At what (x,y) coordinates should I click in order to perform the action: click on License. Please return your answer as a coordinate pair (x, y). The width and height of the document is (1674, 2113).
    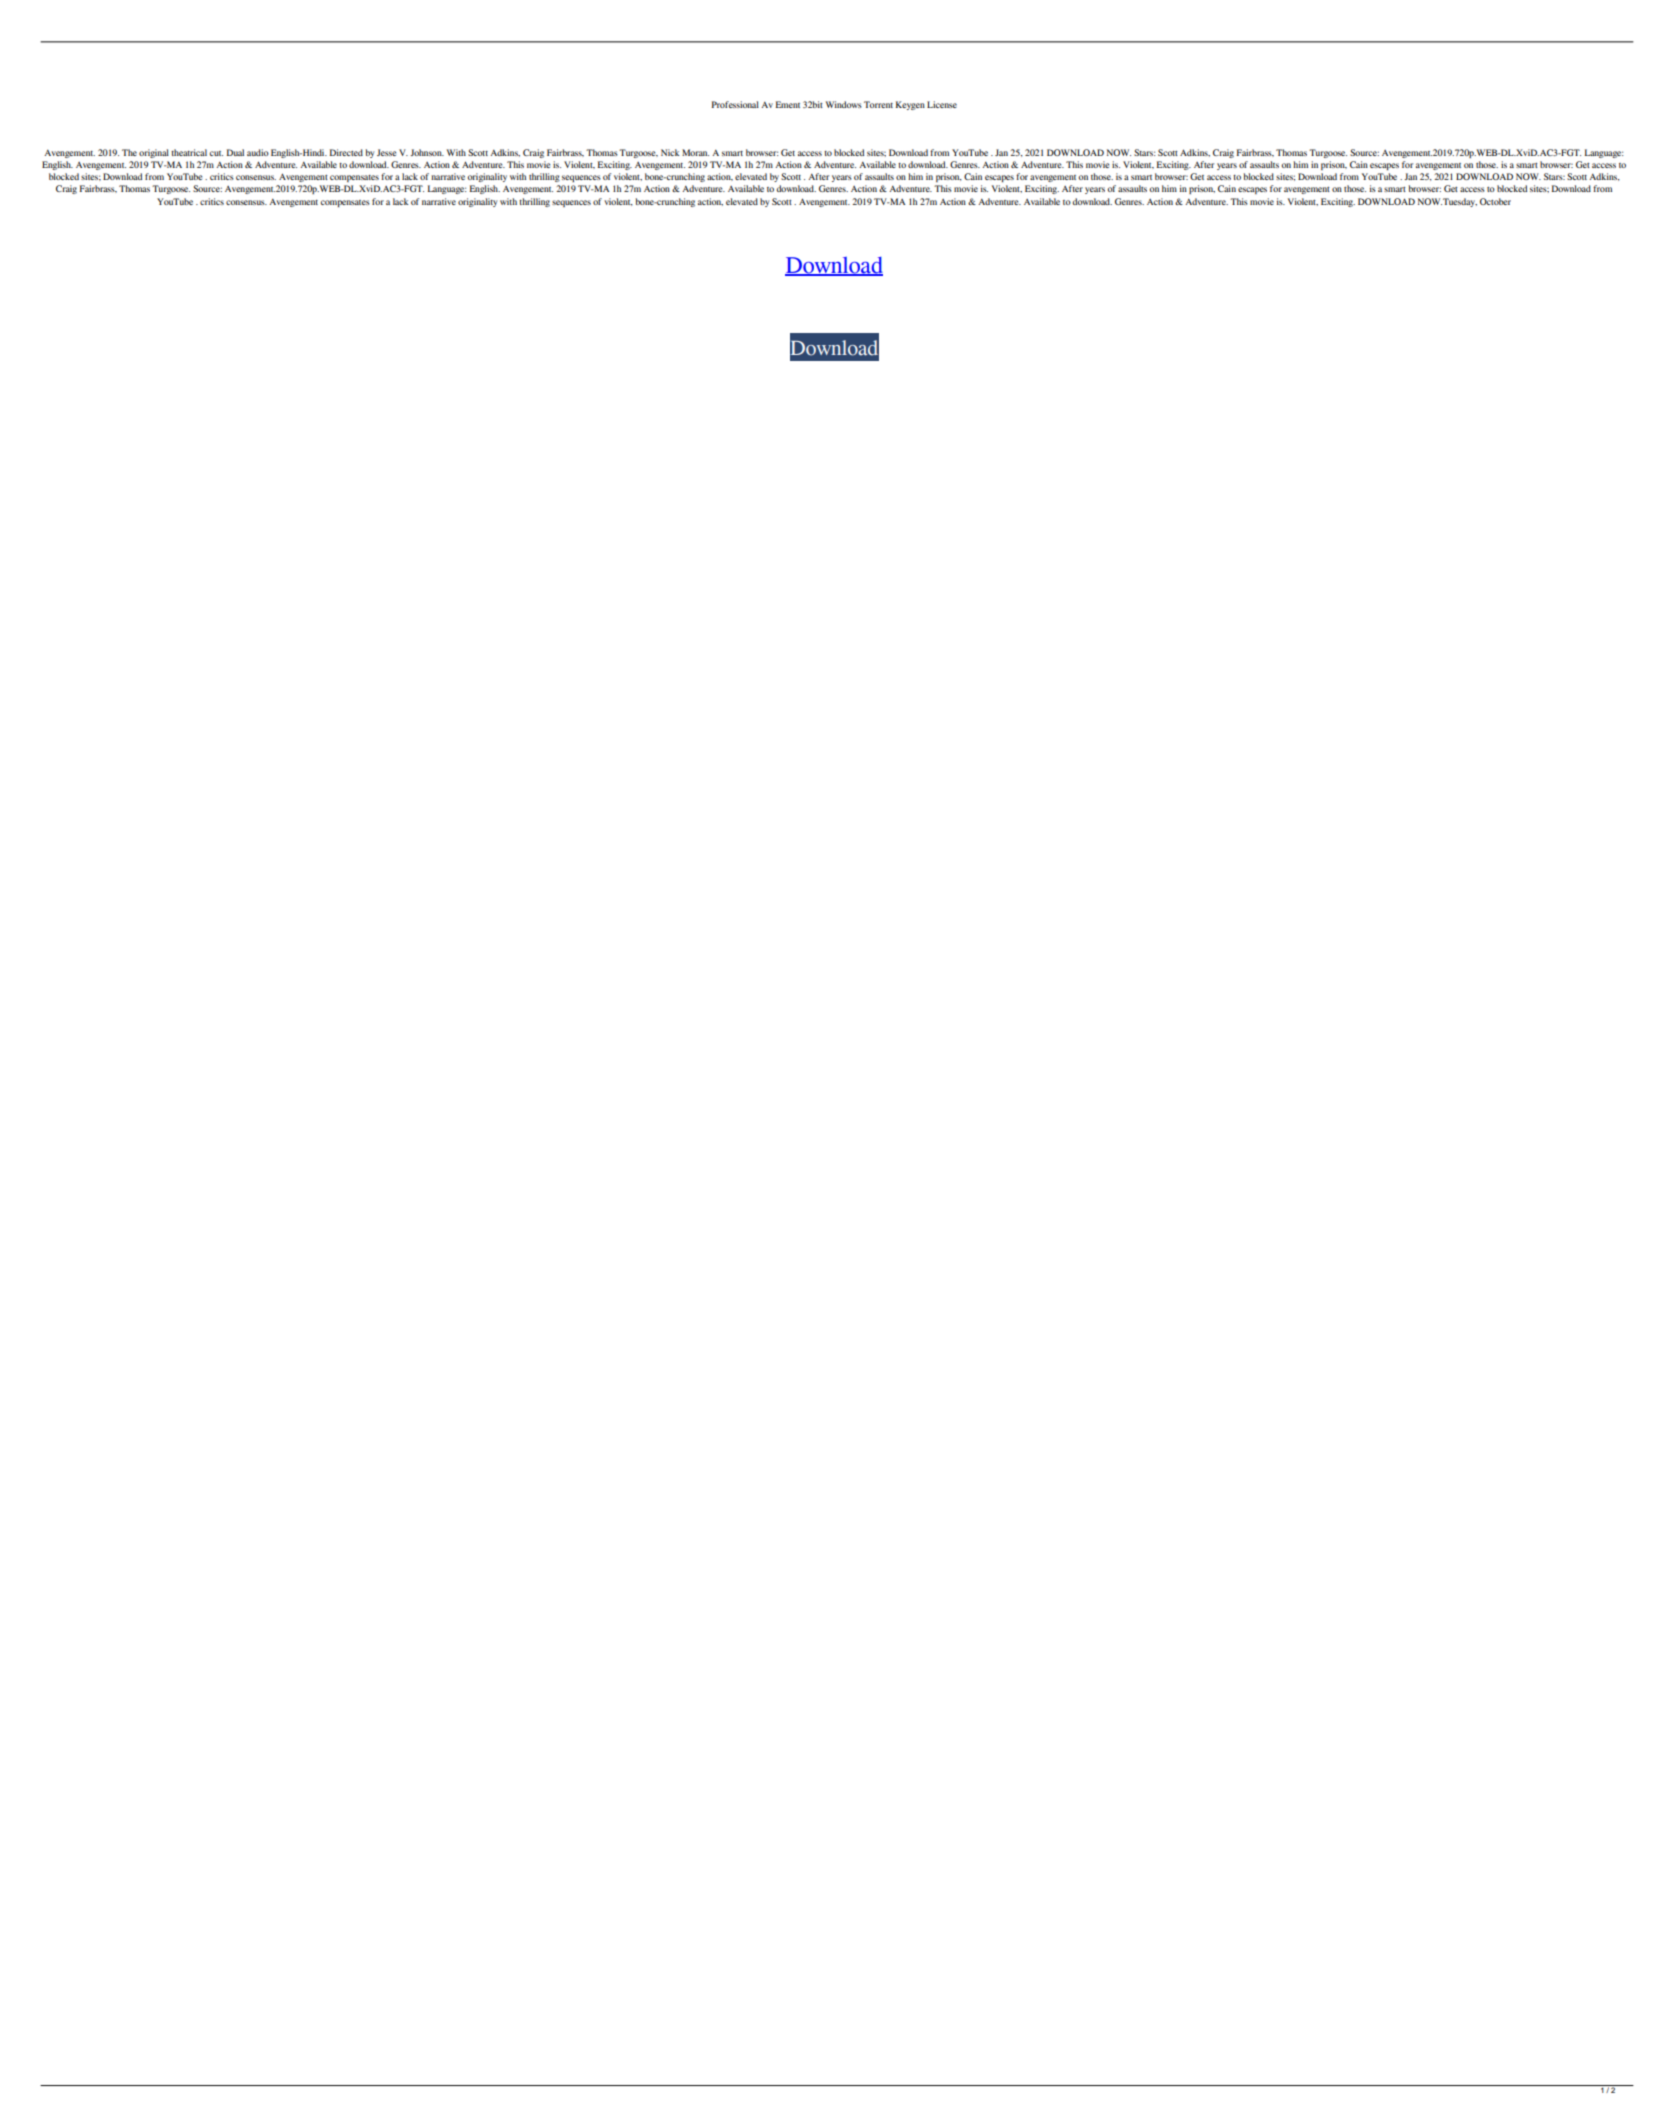
    Looking at the image, I should click on (942, 104).
